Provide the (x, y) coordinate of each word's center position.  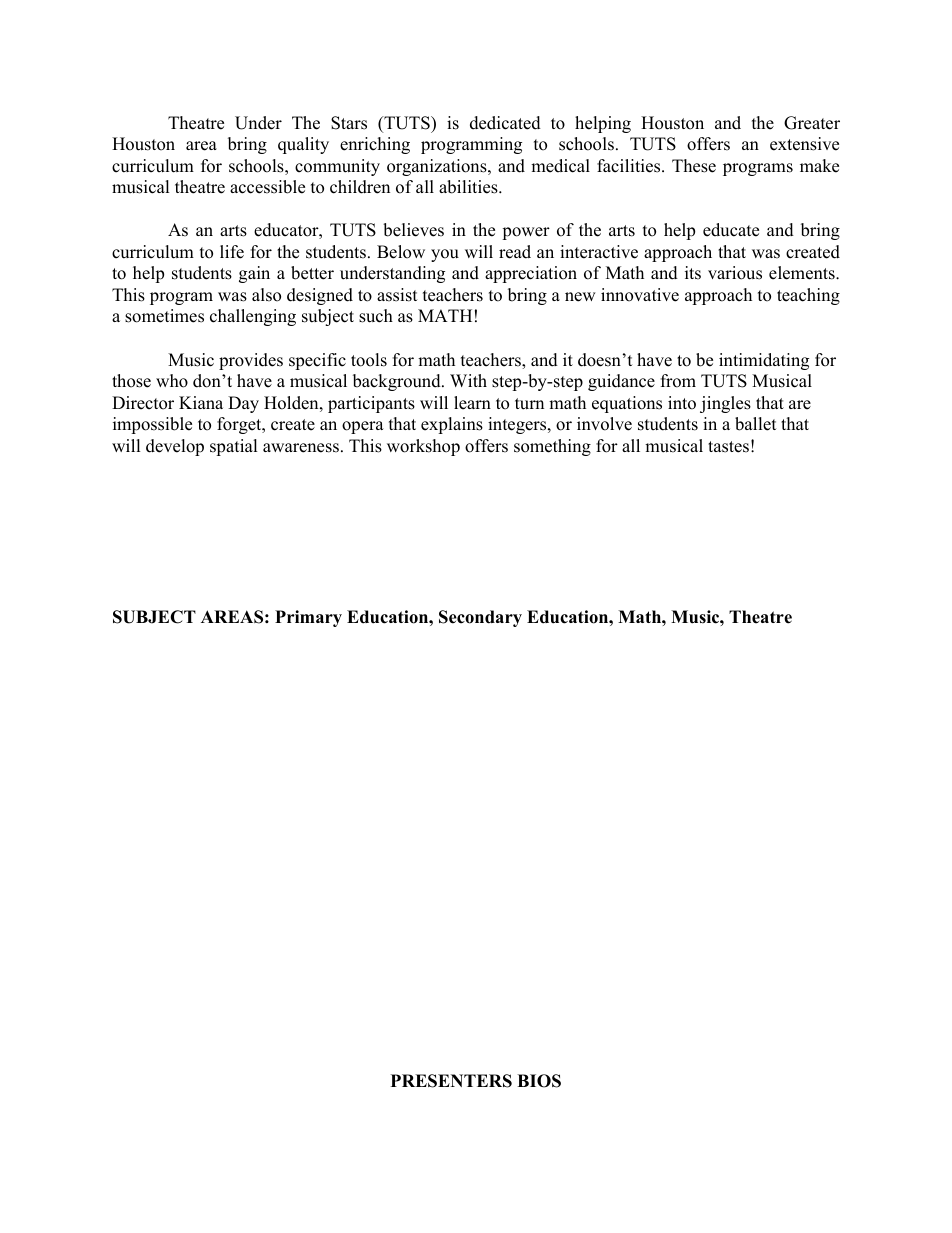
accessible (267, 187)
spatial (234, 447)
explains (452, 425)
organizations (438, 167)
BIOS (539, 1081)
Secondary (480, 618)
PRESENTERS (451, 1081)
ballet (756, 424)
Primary (308, 618)
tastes (728, 447)
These (694, 166)
